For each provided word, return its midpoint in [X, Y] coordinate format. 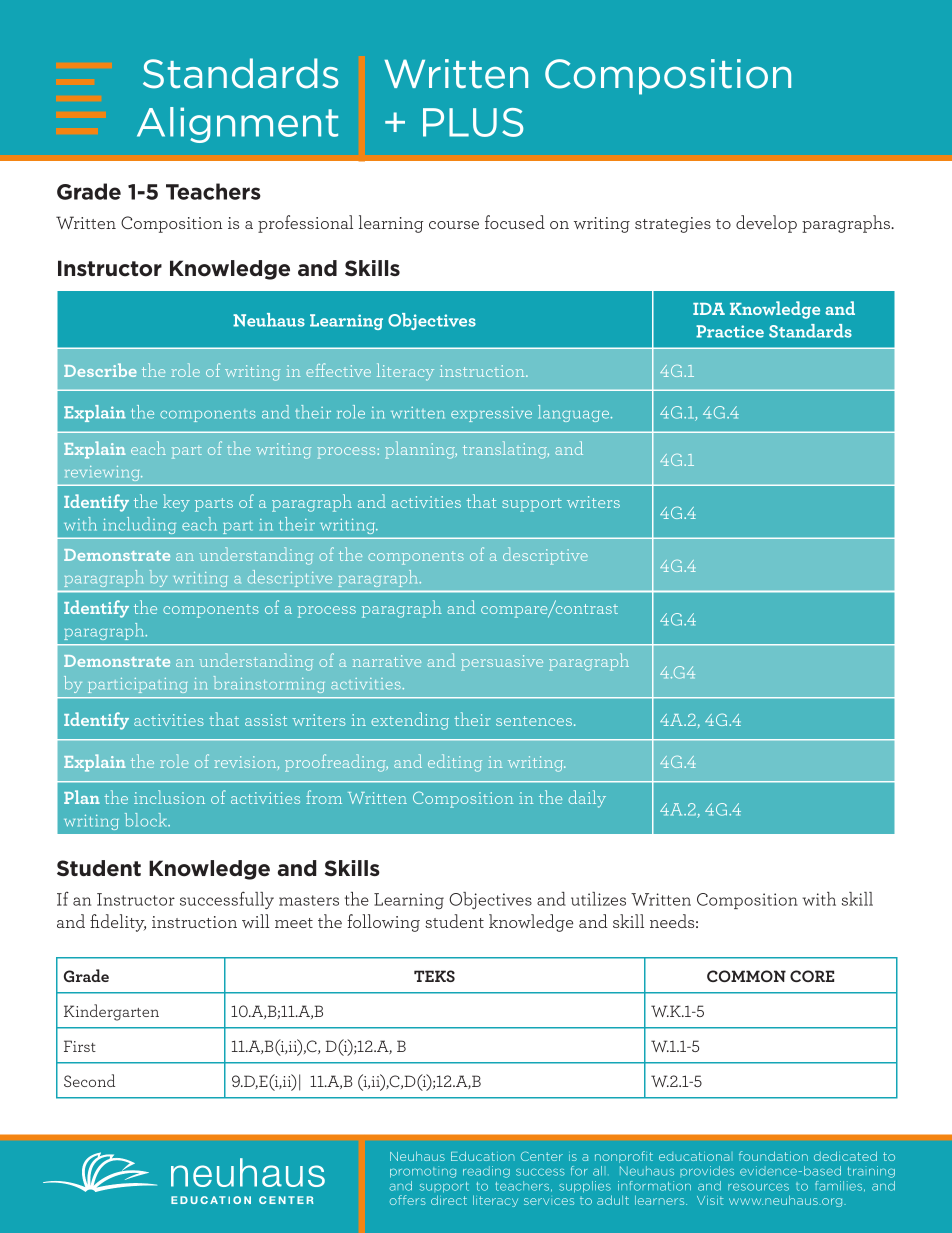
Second [89, 1080]
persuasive [502, 663]
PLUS [473, 122]
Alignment [237, 125]
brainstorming [269, 684]
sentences [534, 721]
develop [766, 224]
